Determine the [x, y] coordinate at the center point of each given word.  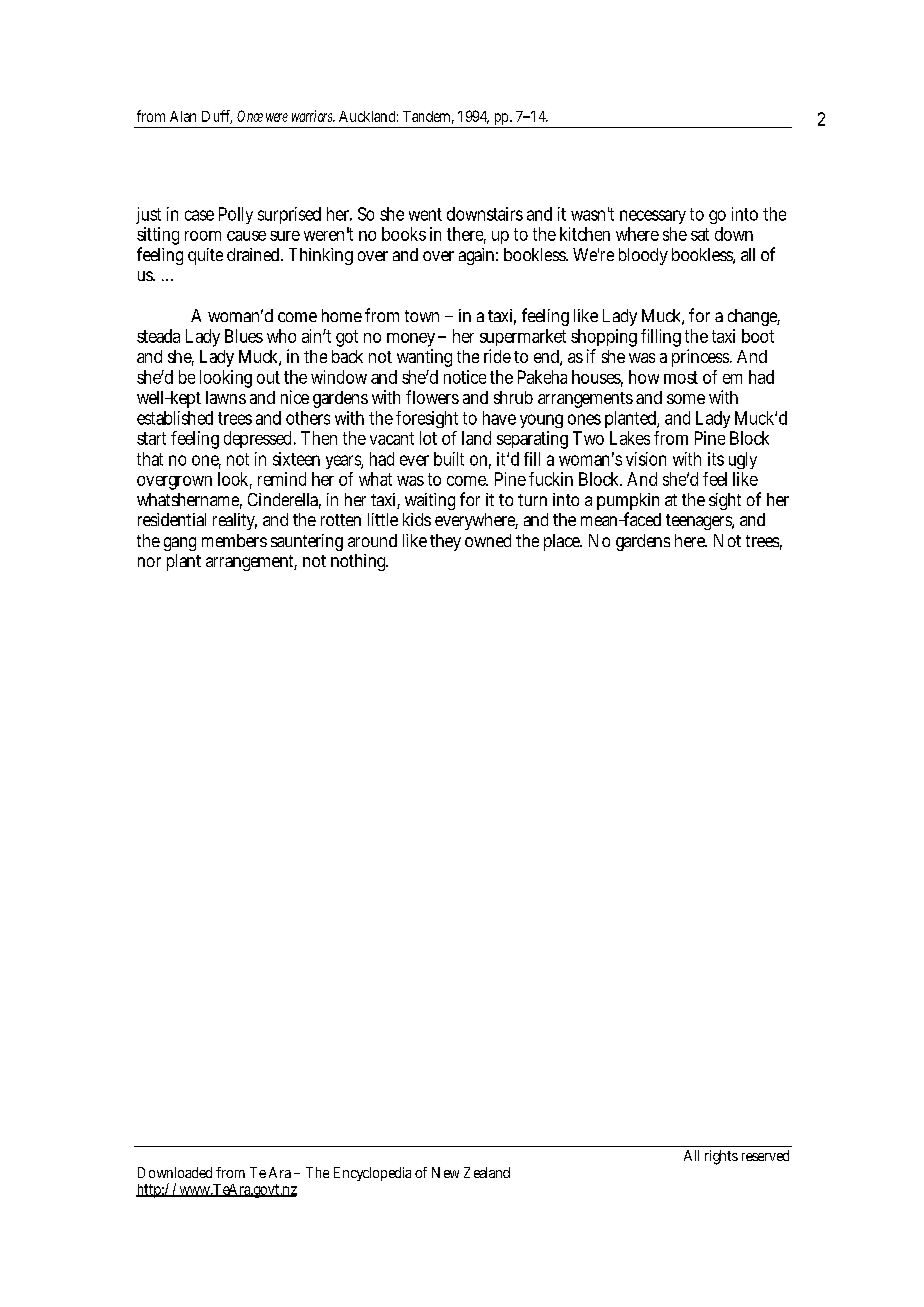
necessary [653, 219]
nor [149, 562]
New [445, 1172]
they [445, 542]
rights [721, 1157]
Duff [217, 117]
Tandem [428, 117]
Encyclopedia [372, 1174]
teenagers [700, 522]
